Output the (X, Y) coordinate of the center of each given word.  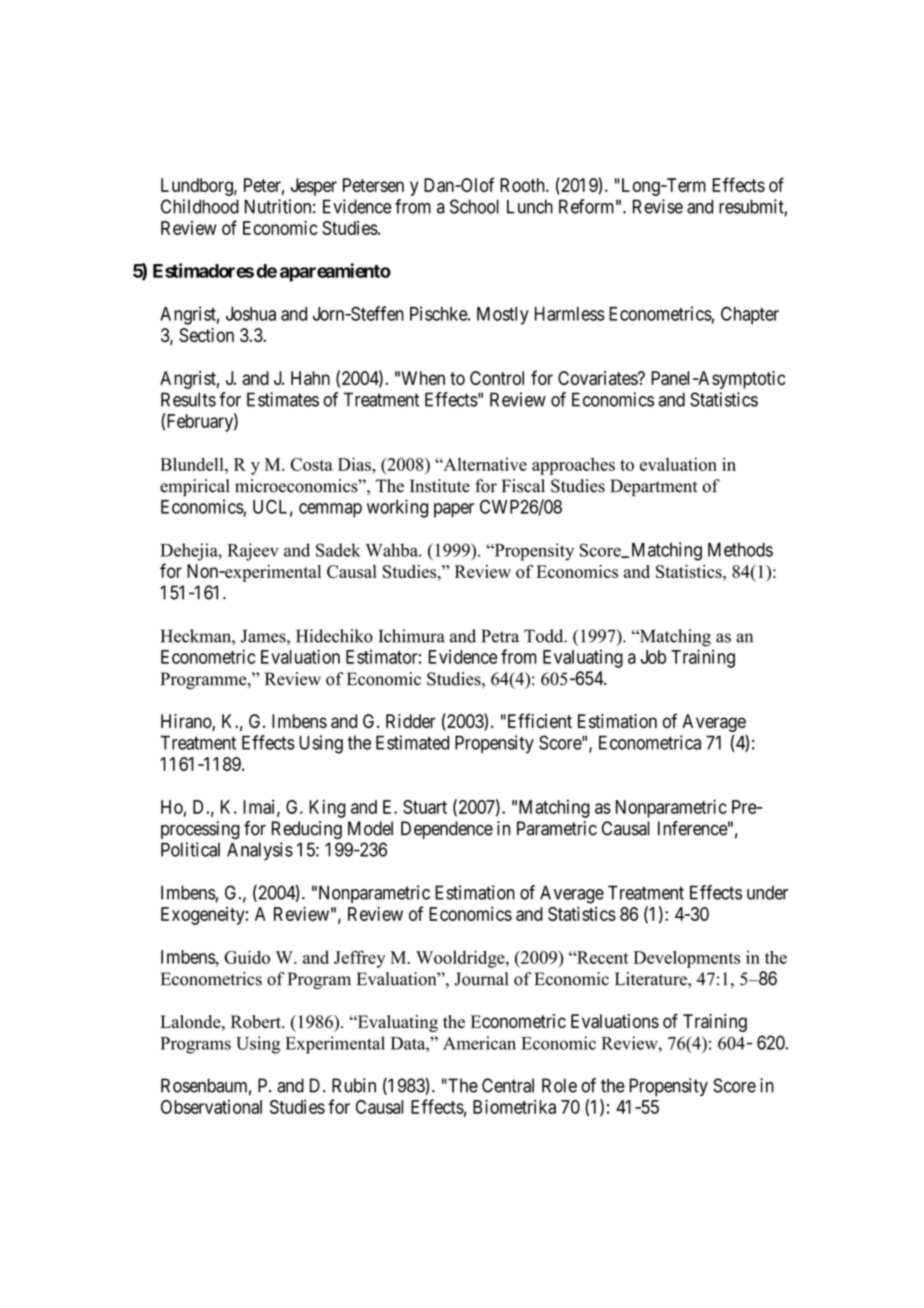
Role (559, 1085)
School (474, 206)
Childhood (200, 206)
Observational (211, 1107)
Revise (658, 206)
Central (508, 1085)
